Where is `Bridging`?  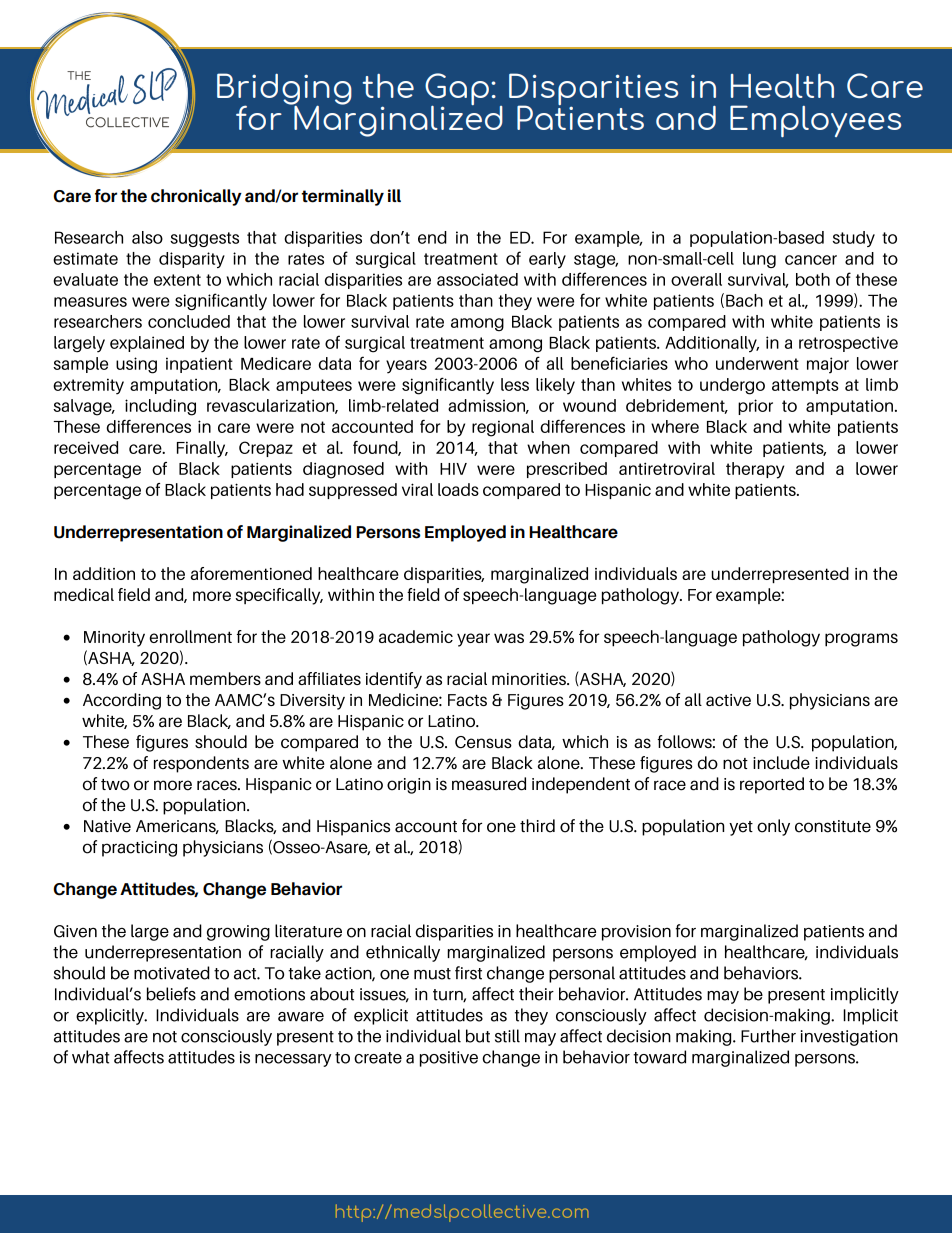
Bridging is located at coordinates (284, 90).
